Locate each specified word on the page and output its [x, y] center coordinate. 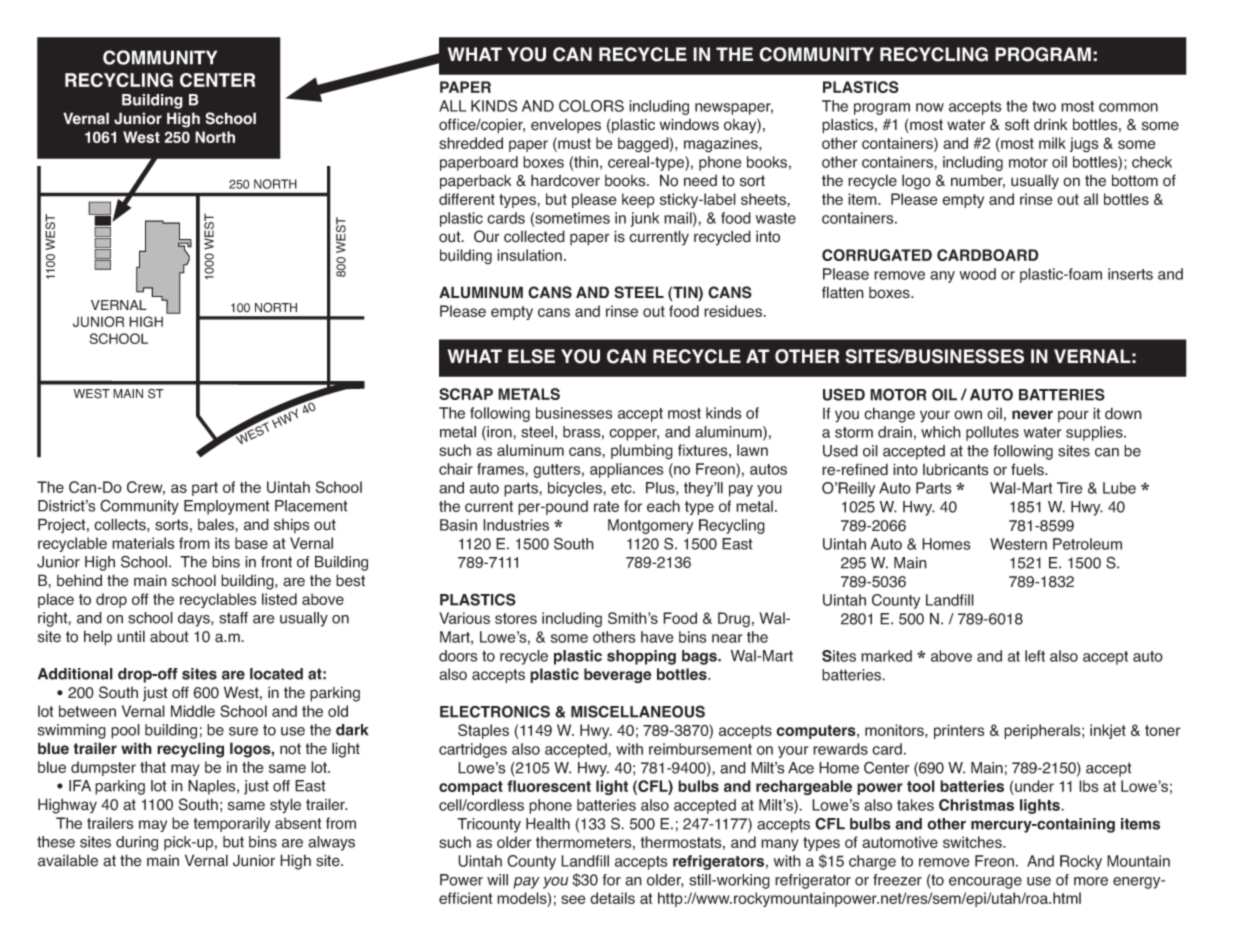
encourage [985, 883]
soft [1017, 124]
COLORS [591, 106]
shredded [471, 143]
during [137, 843]
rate [606, 506]
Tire [1069, 488]
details [612, 898]
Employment [227, 507]
